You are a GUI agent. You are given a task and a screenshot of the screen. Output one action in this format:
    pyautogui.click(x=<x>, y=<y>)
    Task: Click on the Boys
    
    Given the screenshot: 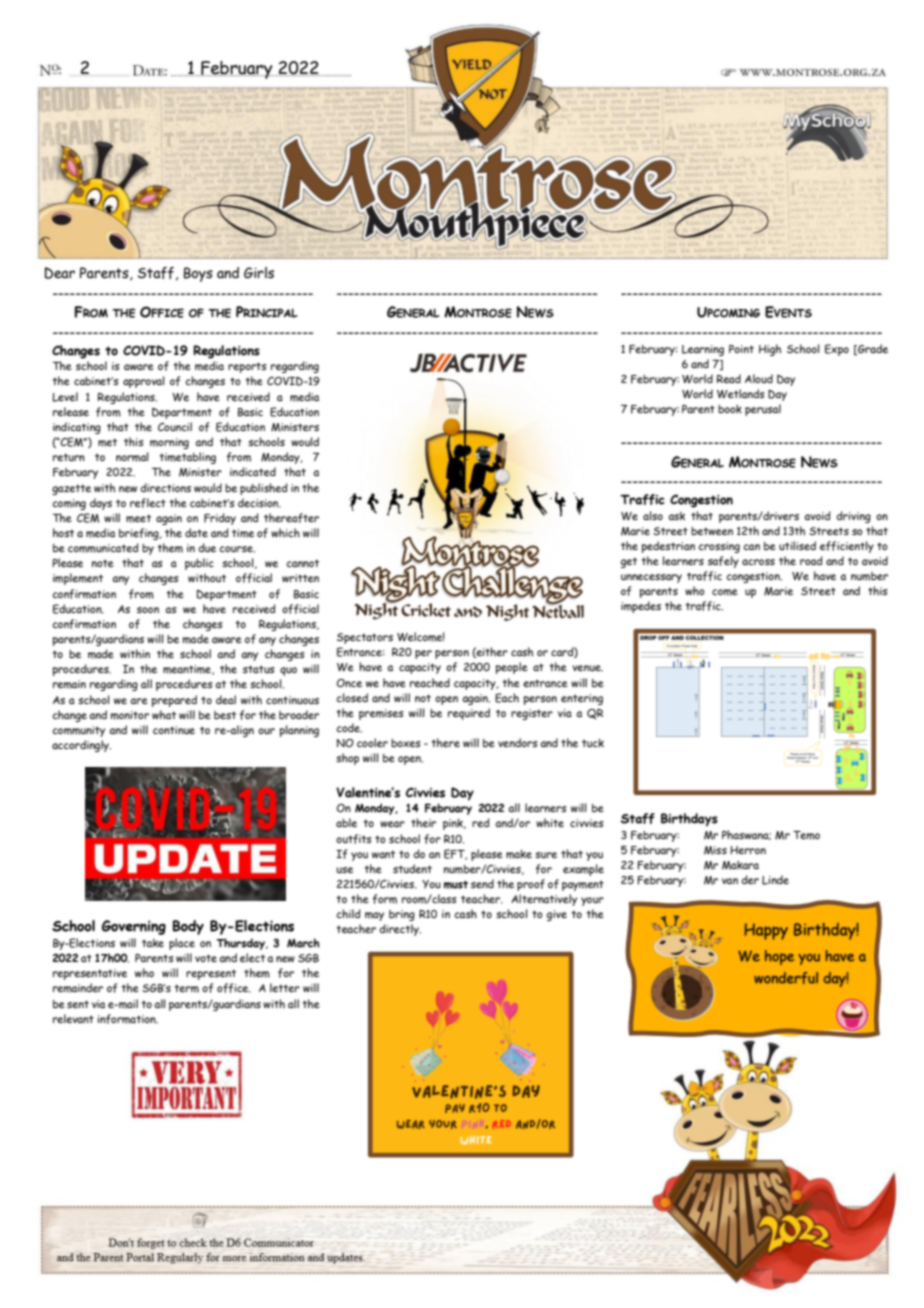 What is the action you would take?
    pyautogui.click(x=198, y=274)
